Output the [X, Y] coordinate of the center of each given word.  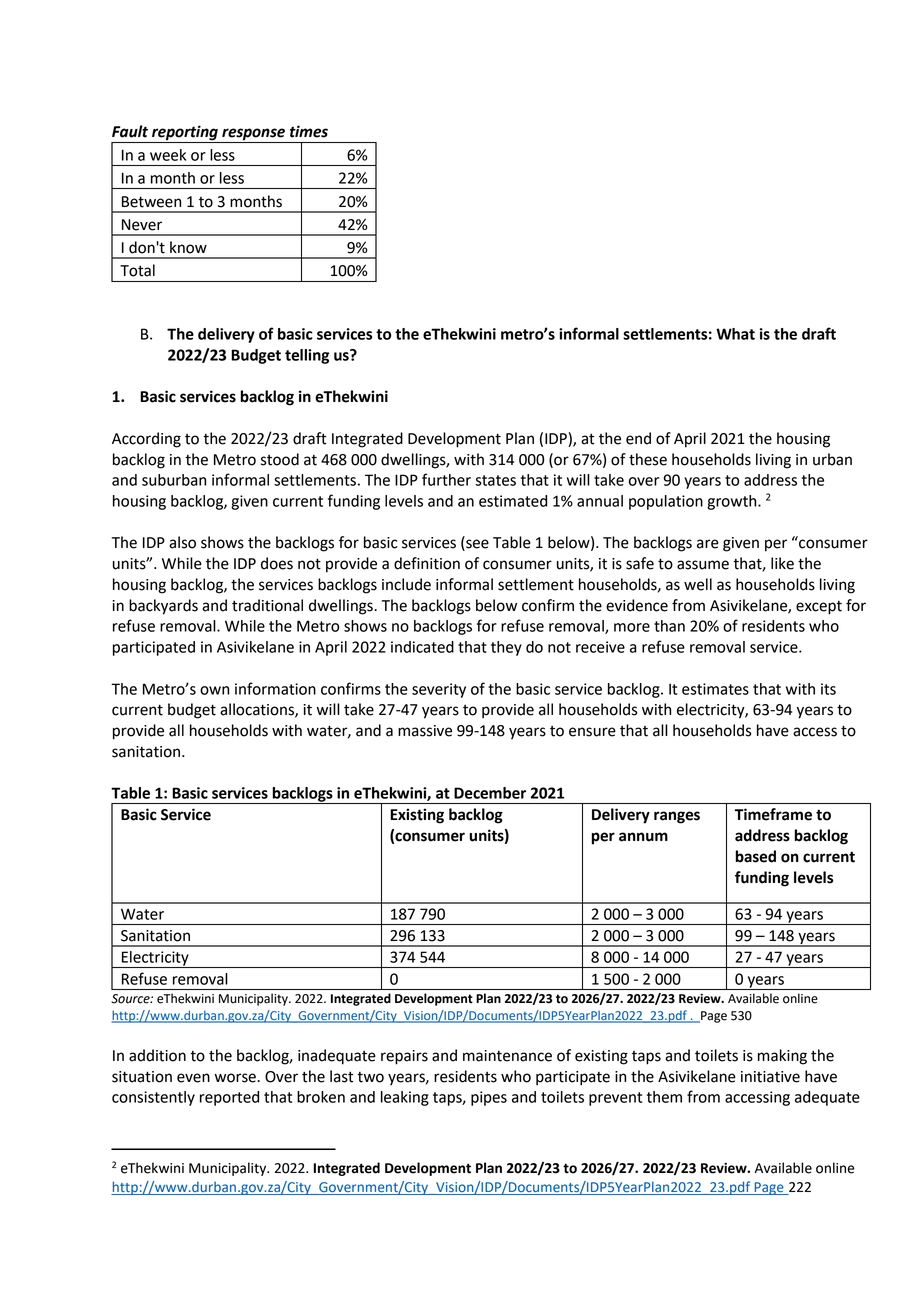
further [446, 479]
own [214, 690]
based [756, 856]
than [669, 626]
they [506, 648]
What [735, 334]
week [168, 155]
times [309, 131]
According [146, 440]
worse [236, 1078]
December [490, 793]
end [638, 438]
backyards [163, 607]
